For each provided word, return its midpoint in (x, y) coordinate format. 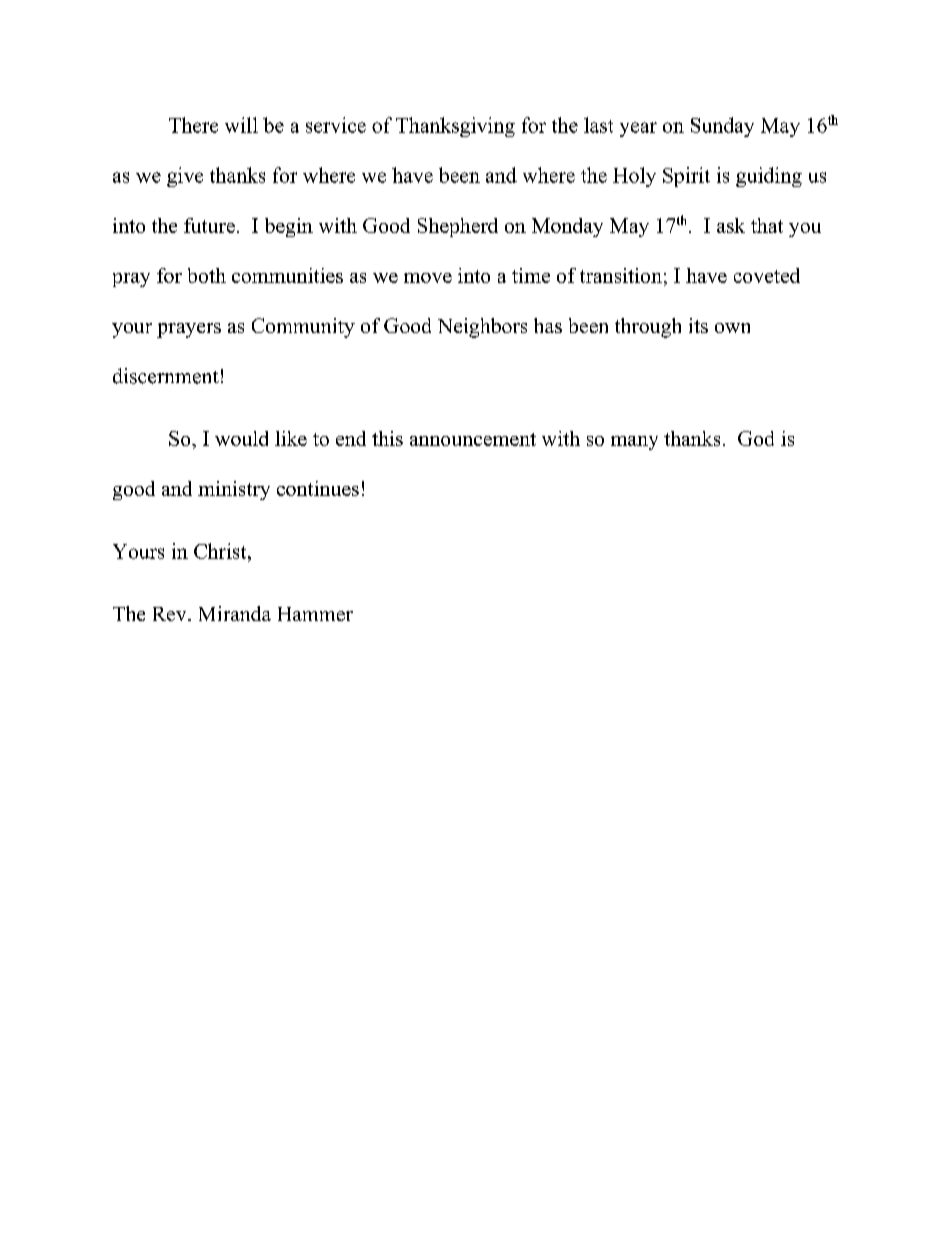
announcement (473, 439)
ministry (234, 490)
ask (731, 225)
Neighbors (482, 328)
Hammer (315, 614)
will (241, 125)
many (634, 443)
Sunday (722, 127)
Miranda (235, 613)
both (207, 275)
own (732, 328)
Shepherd (458, 227)
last (598, 125)
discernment (166, 376)
